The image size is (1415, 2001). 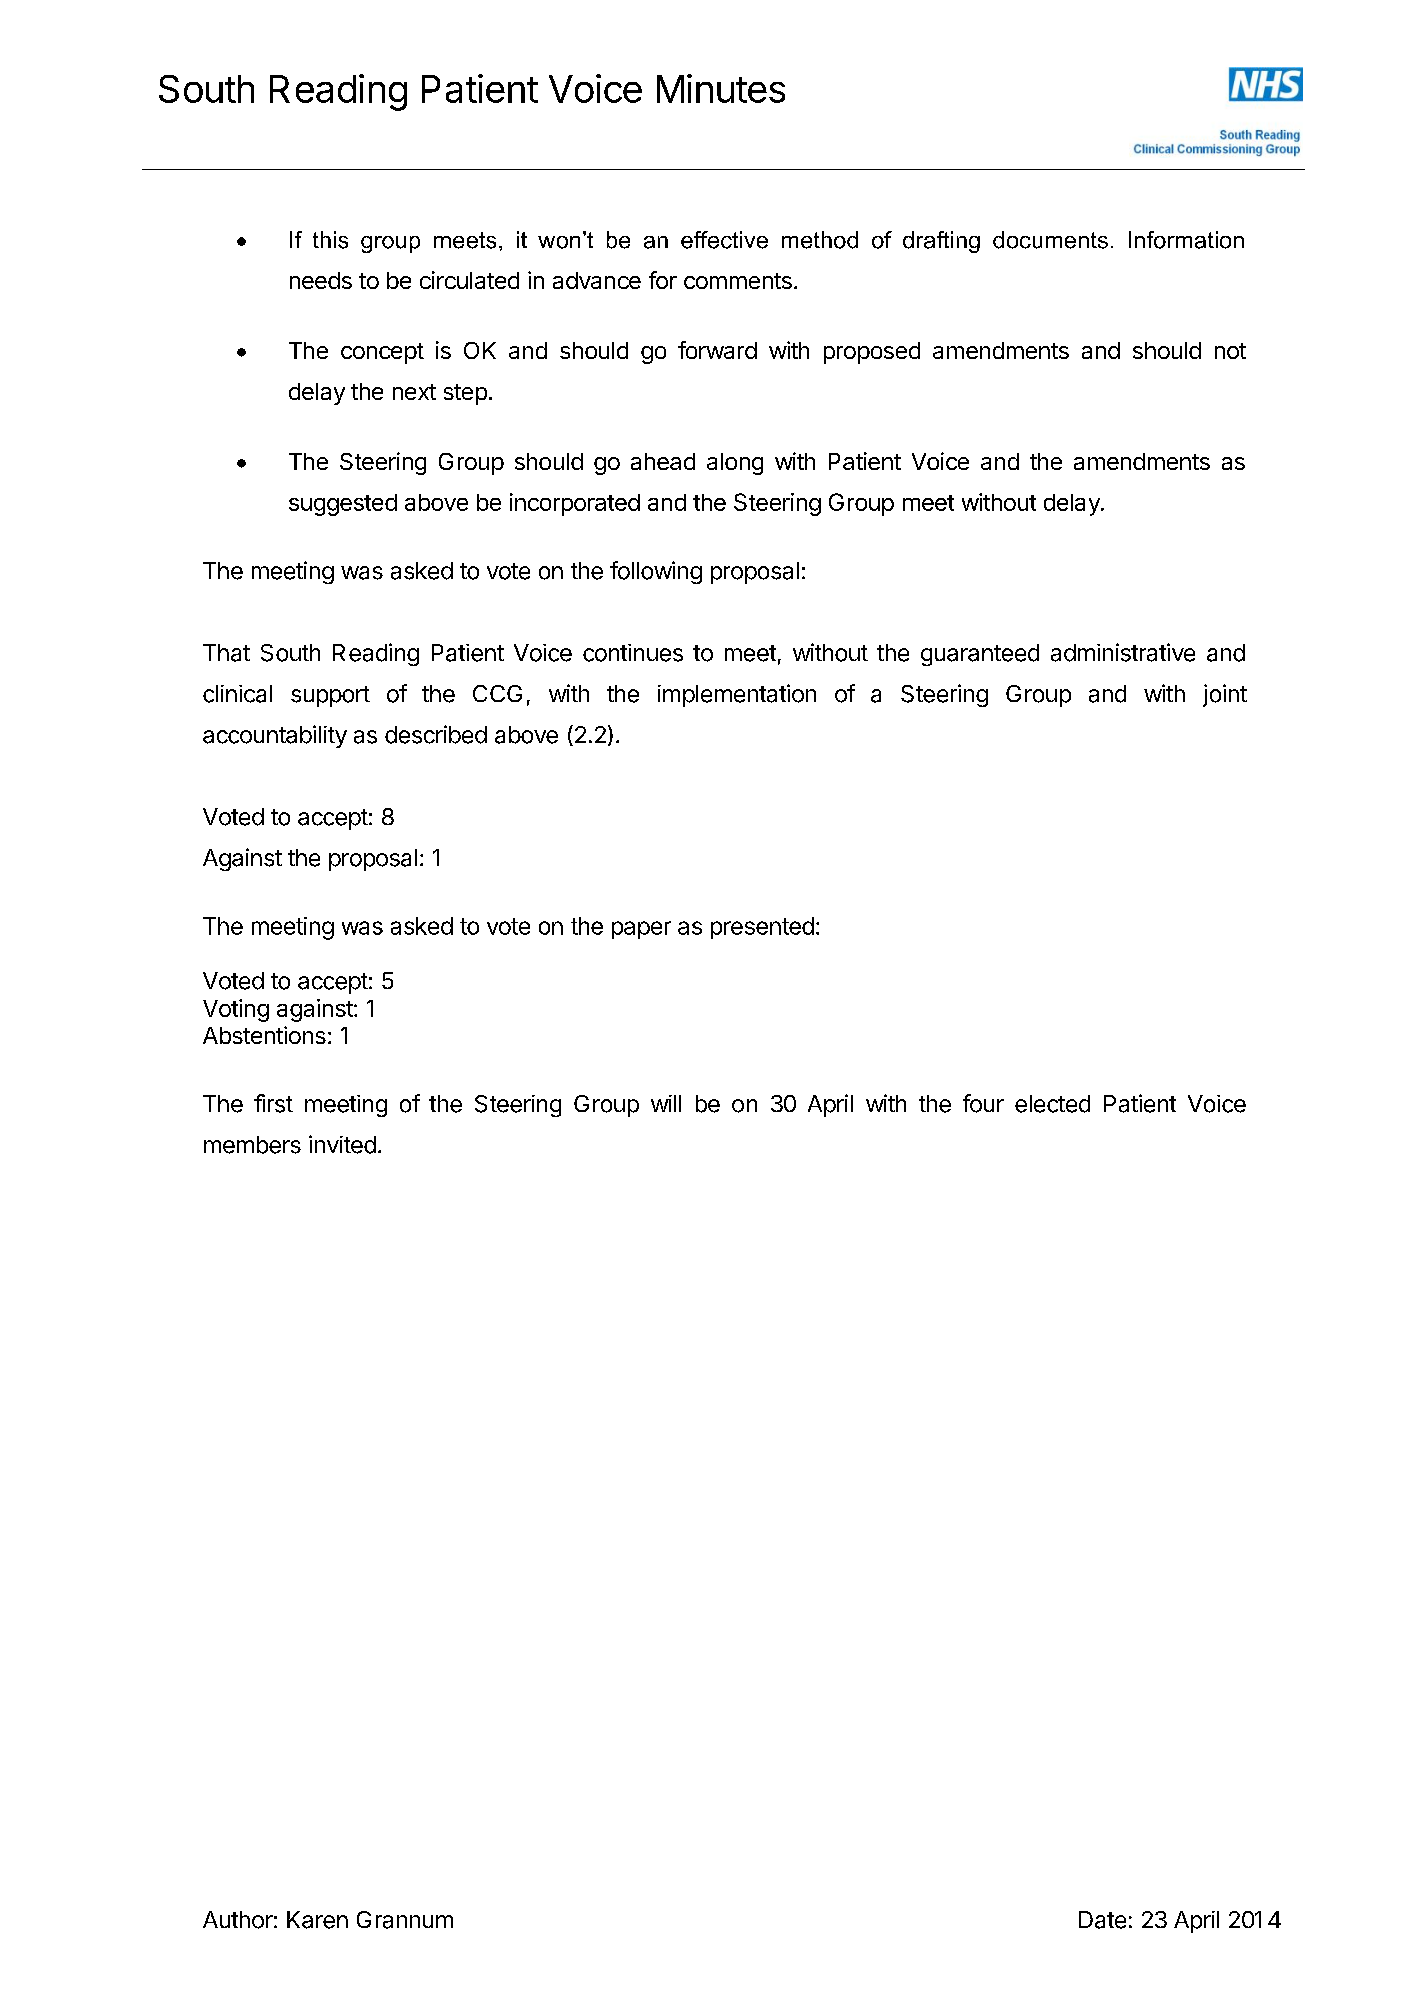 I want to click on Date, so click(x=1102, y=1920).
